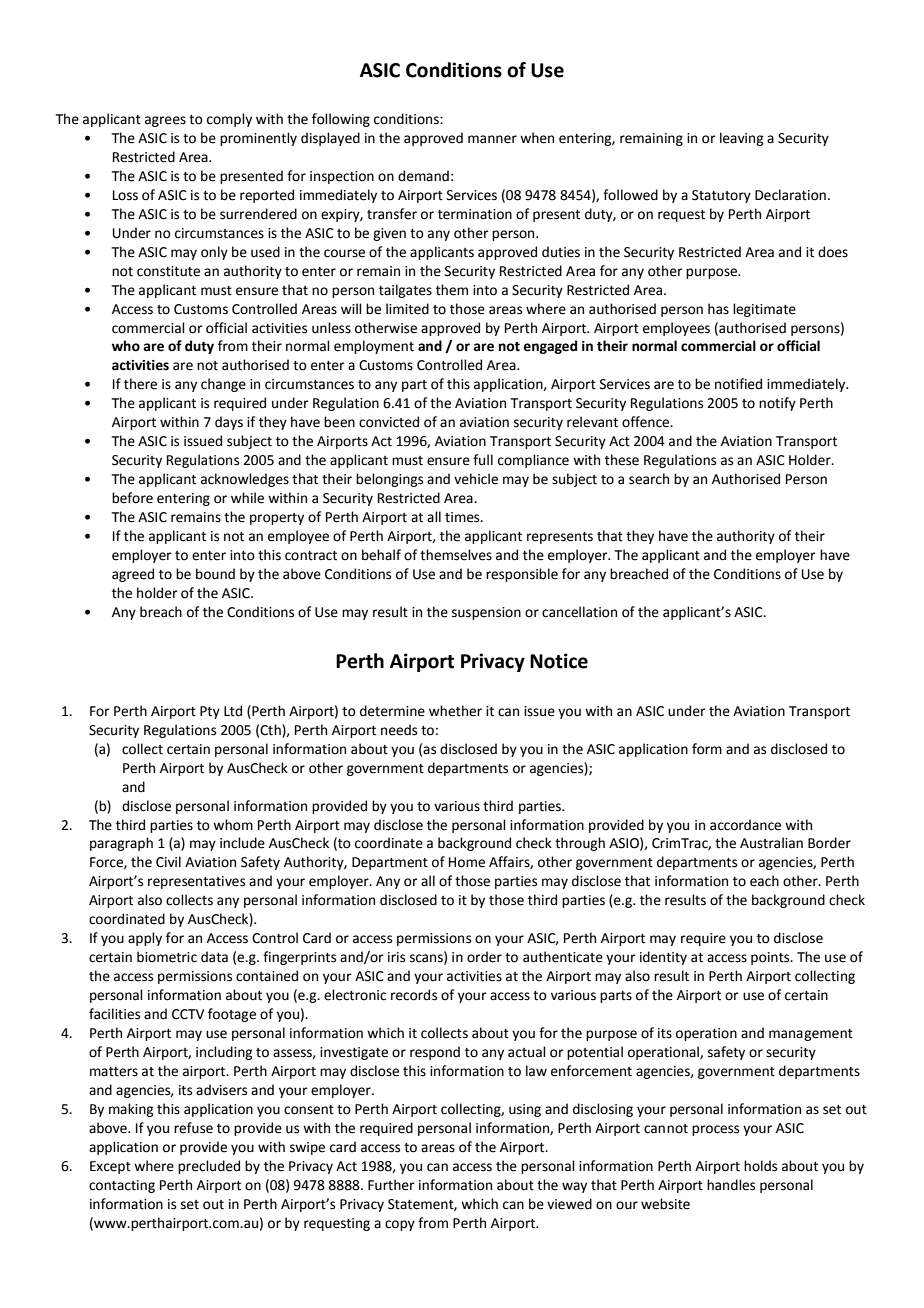 The width and height of the screenshot is (924, 1308). What do you see at coordinates (165, 121) in the screenshot?
I see `agrees` at bounding box center [165, 121].
